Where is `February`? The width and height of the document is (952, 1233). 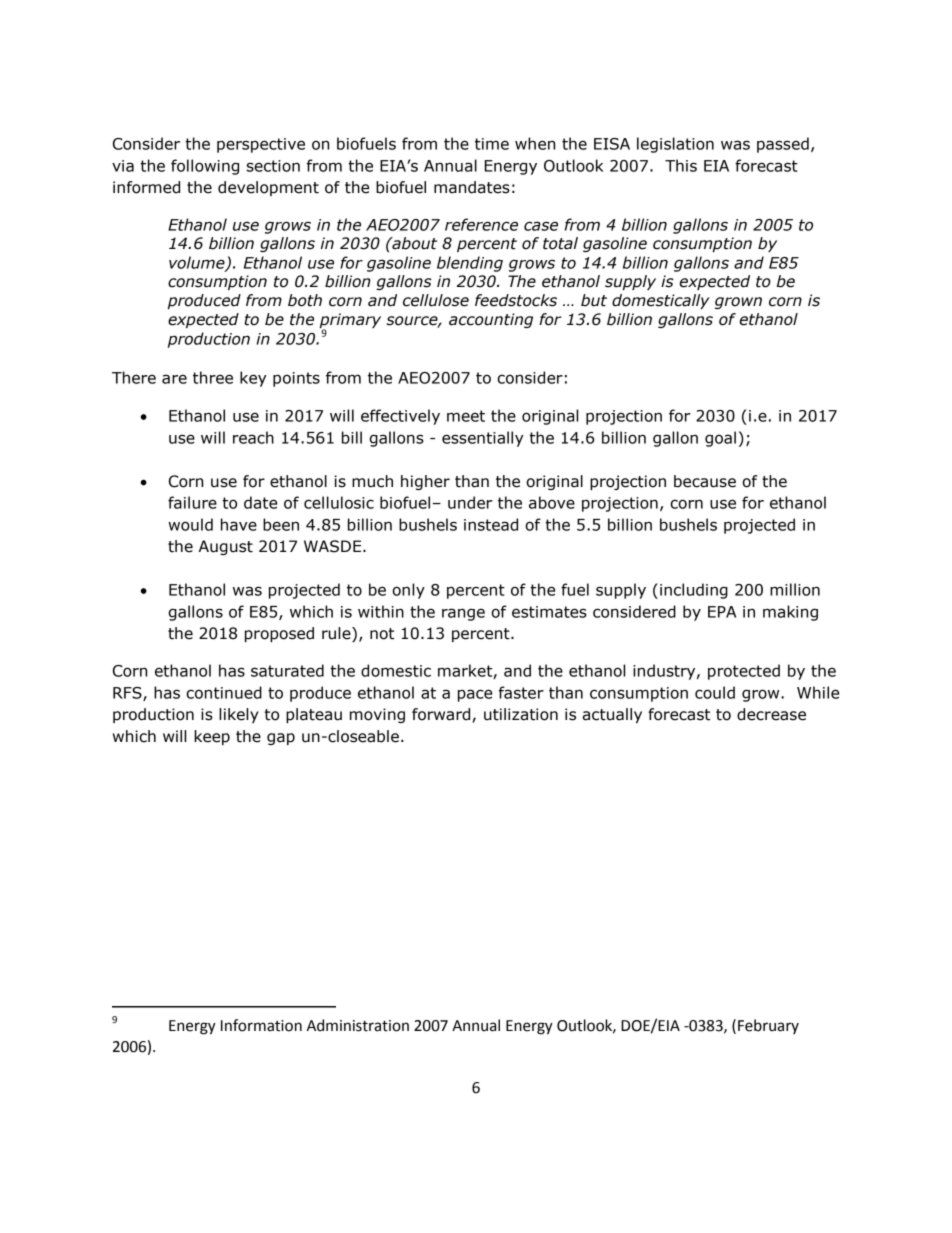 February is located at coordinates (768, 1026).
